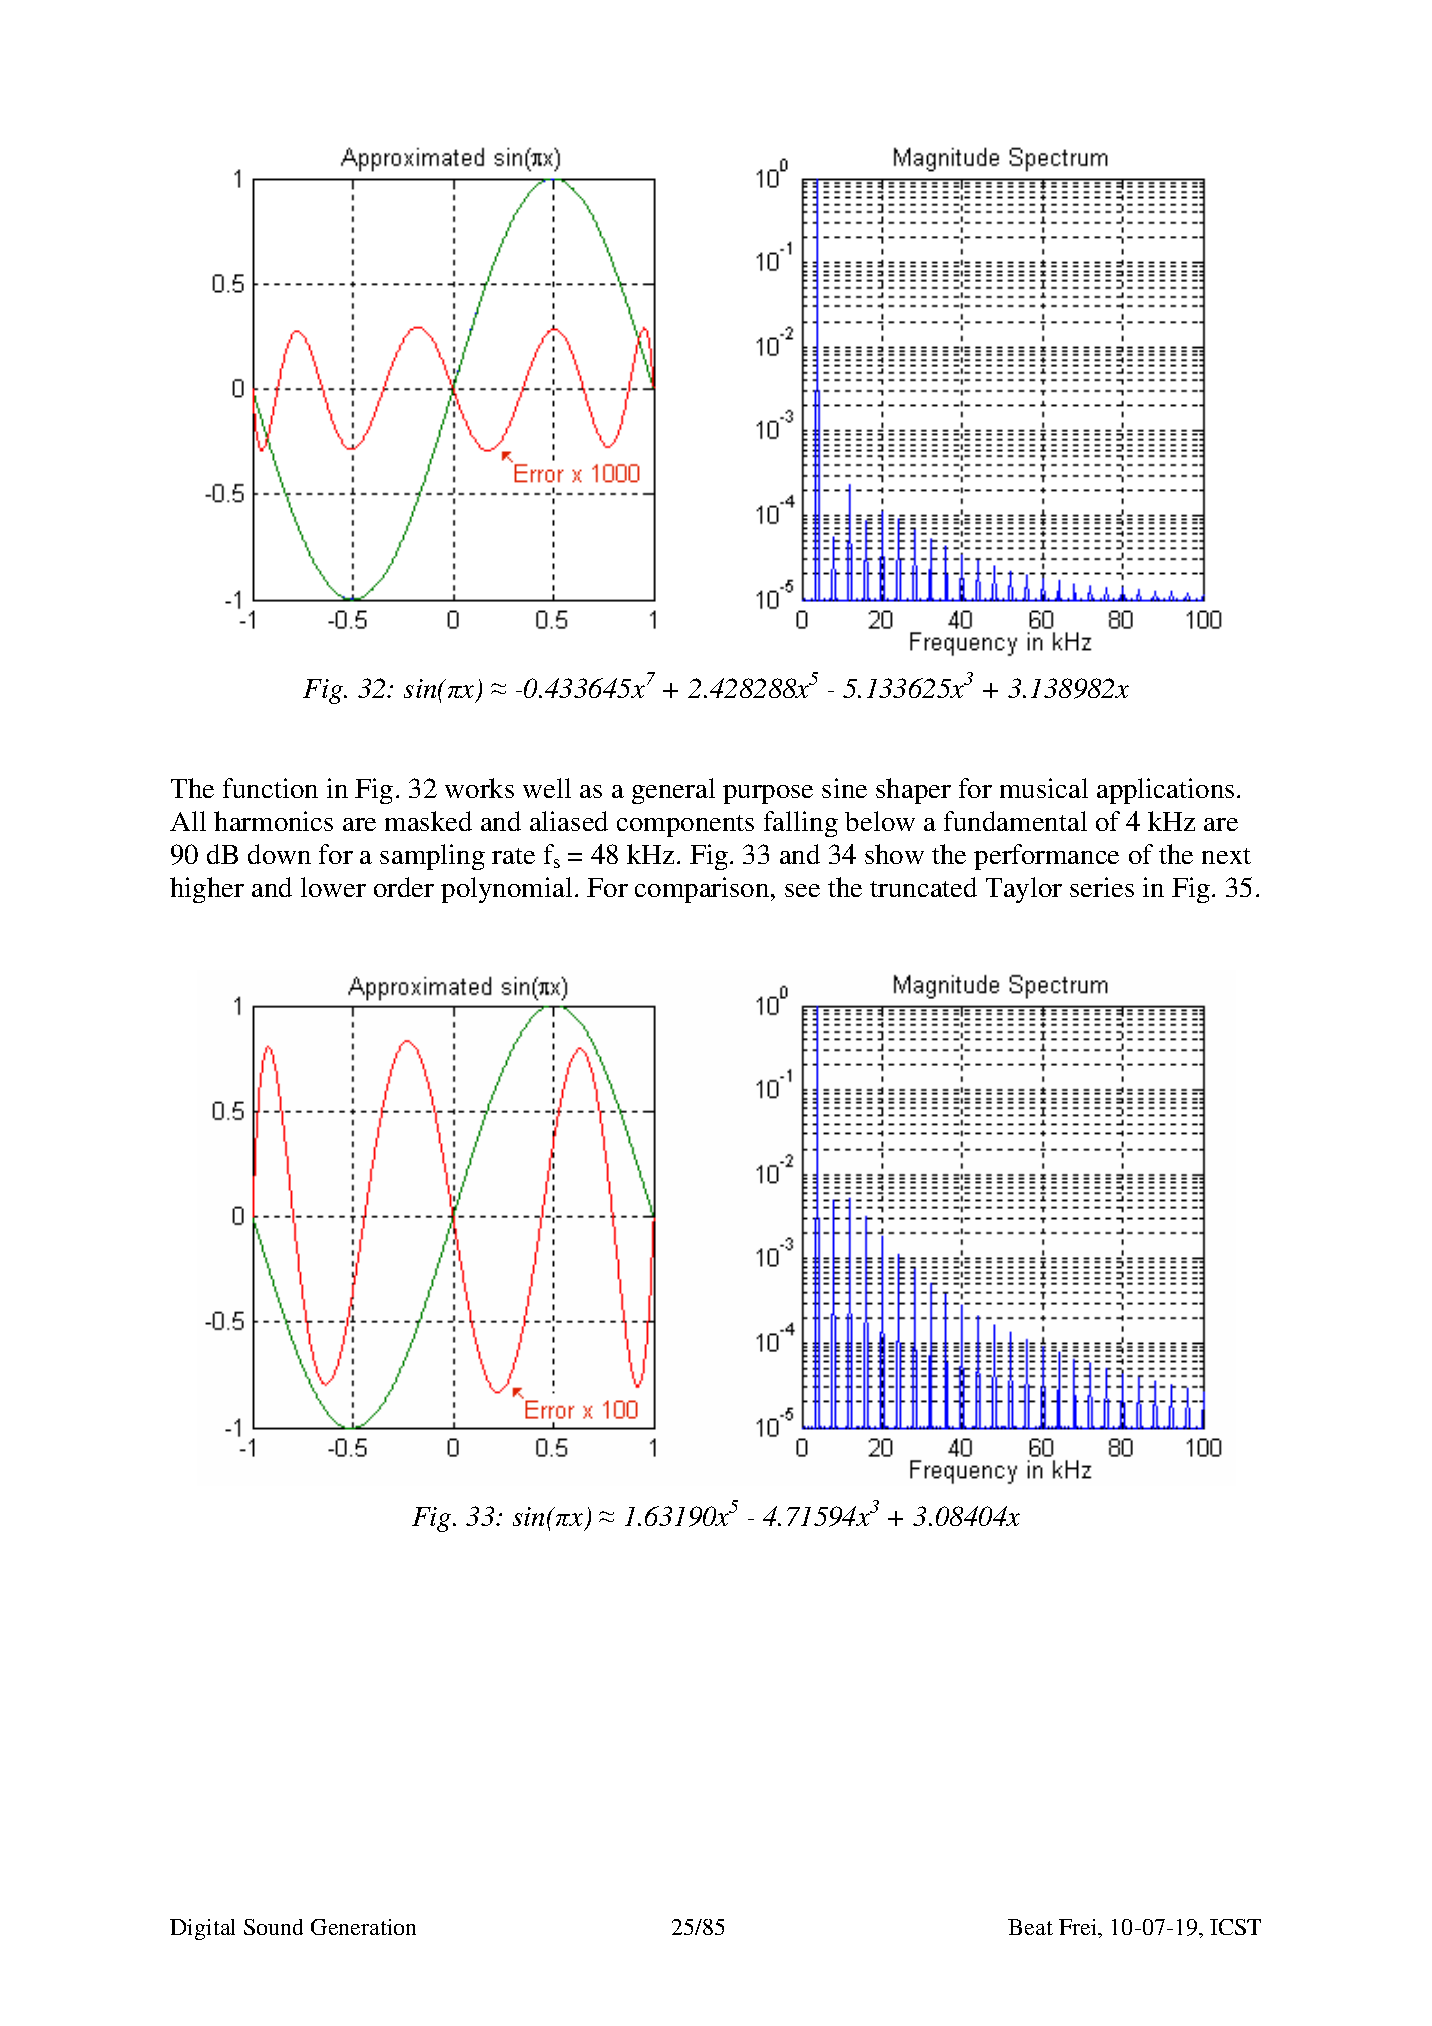 This image has width=1432, height=2026. What do you see at coordinates (1030, 1927) in the image?
I see `Beat` at bounding box center [1030, 1927].
